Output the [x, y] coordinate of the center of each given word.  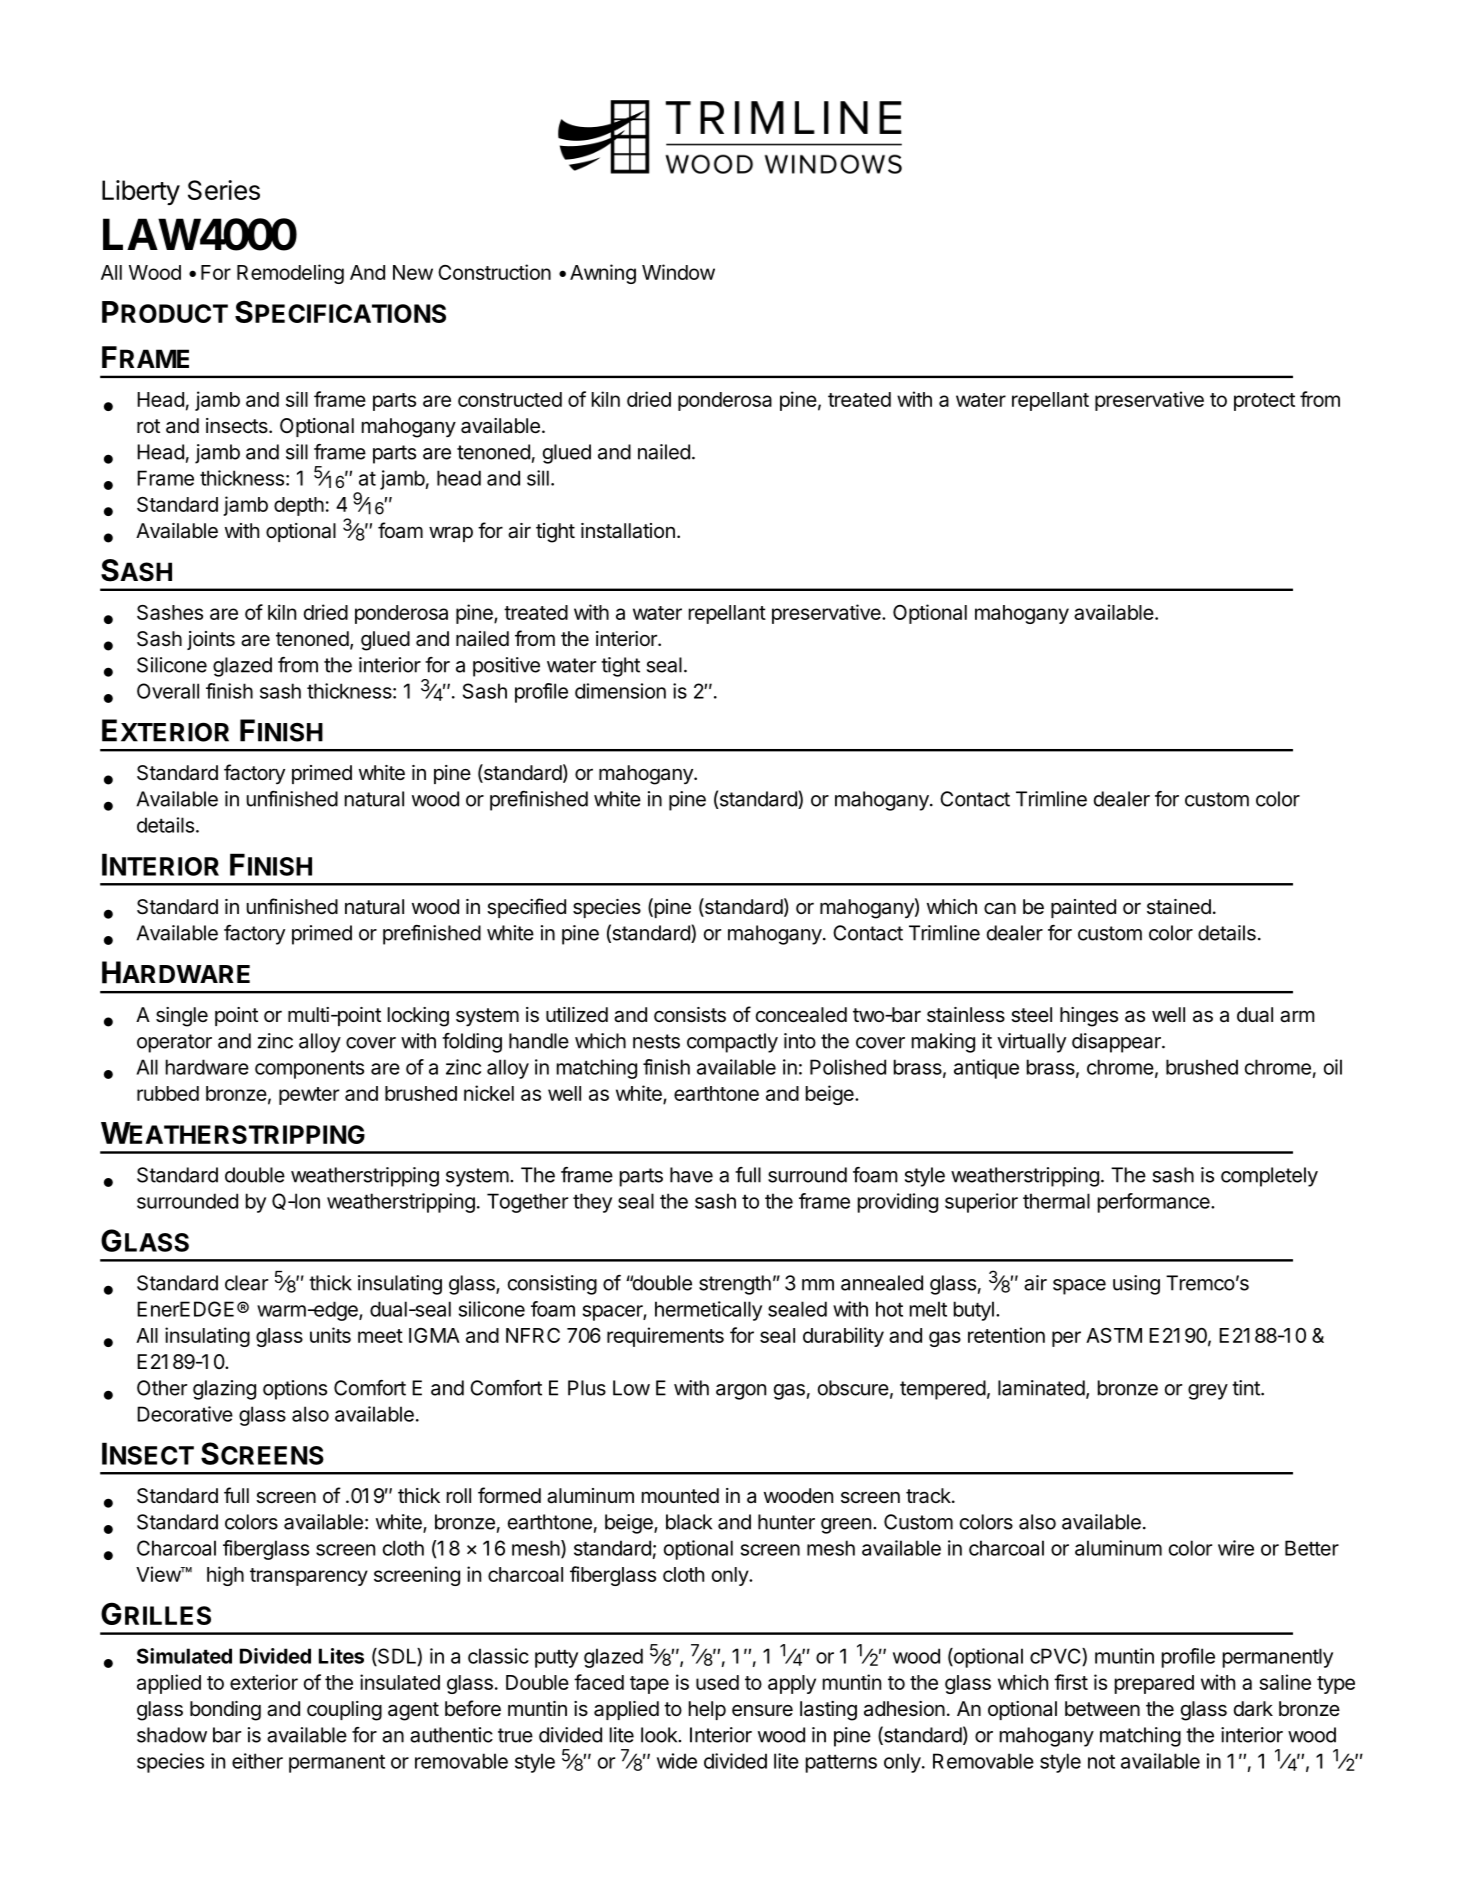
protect [1264, 402]
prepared [1154, 1684]
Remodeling [290, 274]
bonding [225, 1711]
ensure [762, 1710]
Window [678, 272]
